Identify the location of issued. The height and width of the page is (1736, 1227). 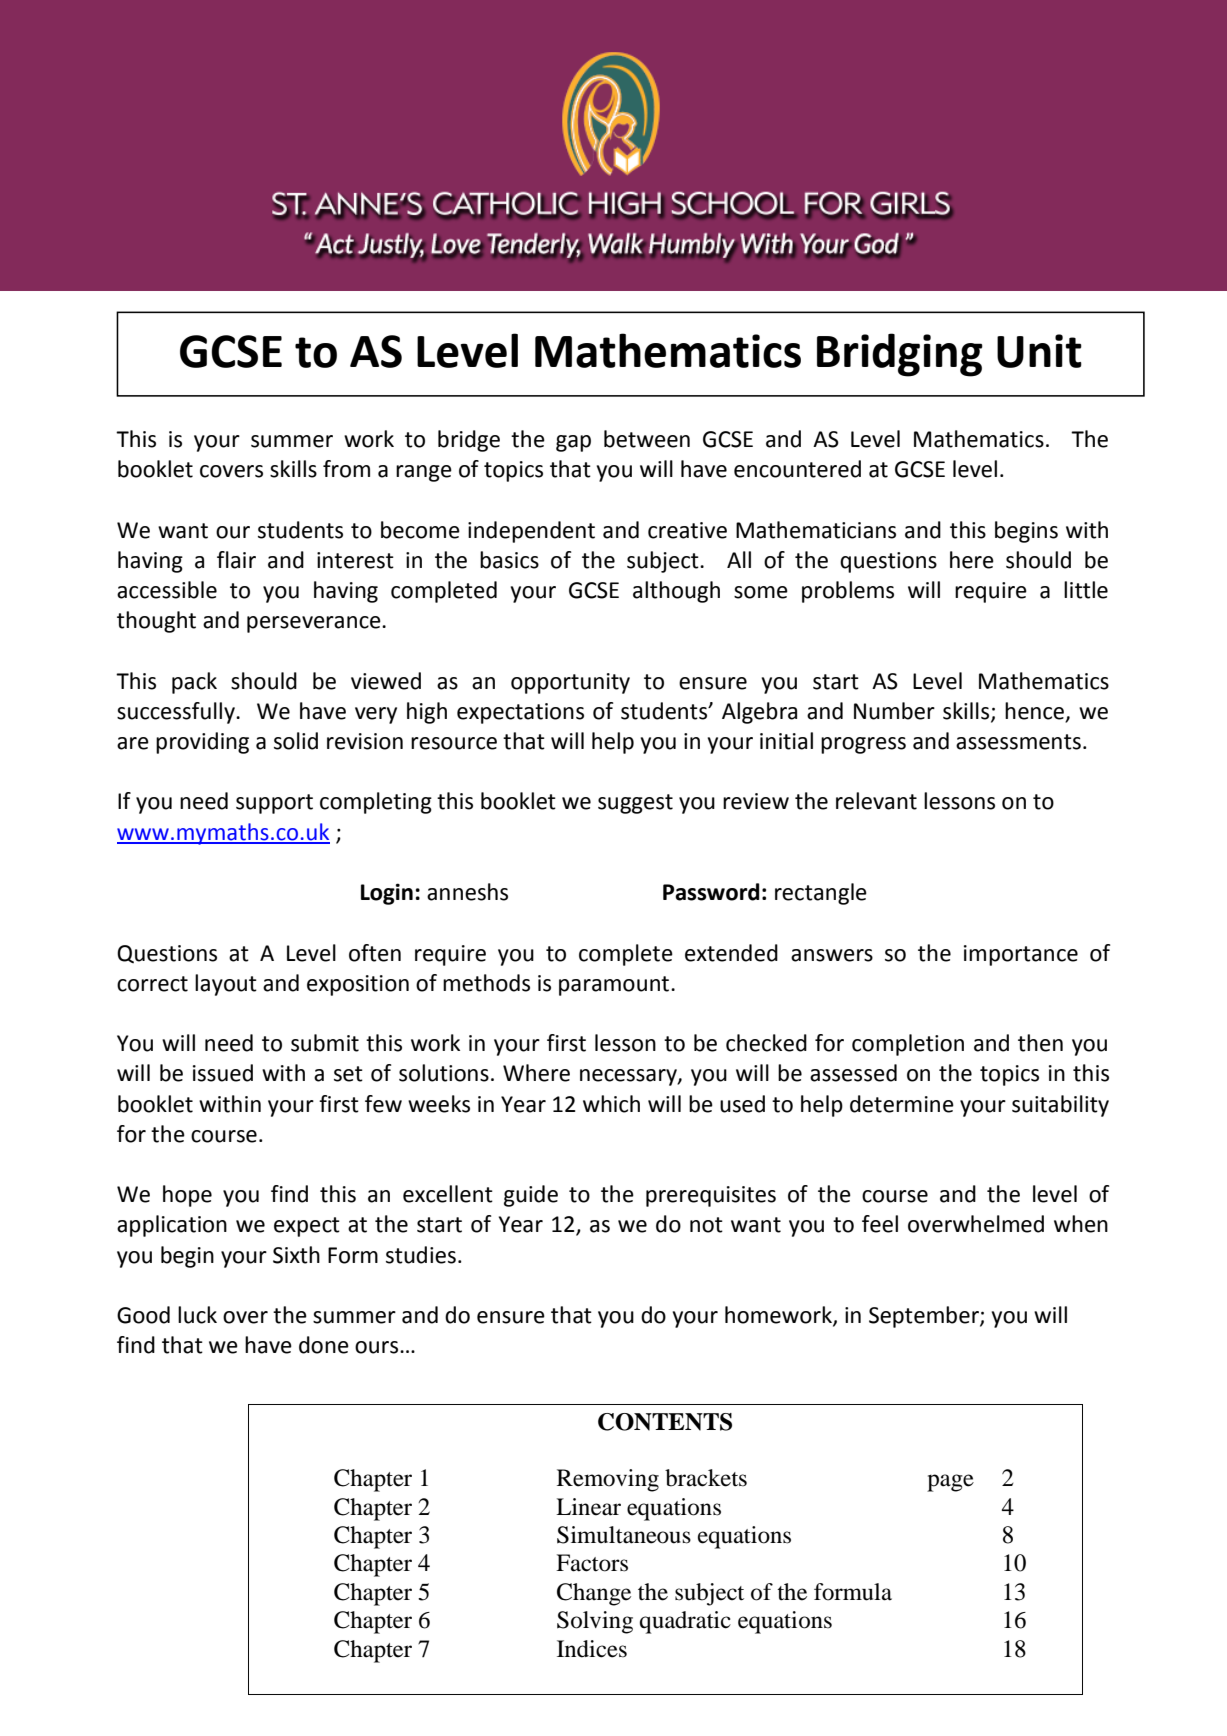
(223, 1073).
